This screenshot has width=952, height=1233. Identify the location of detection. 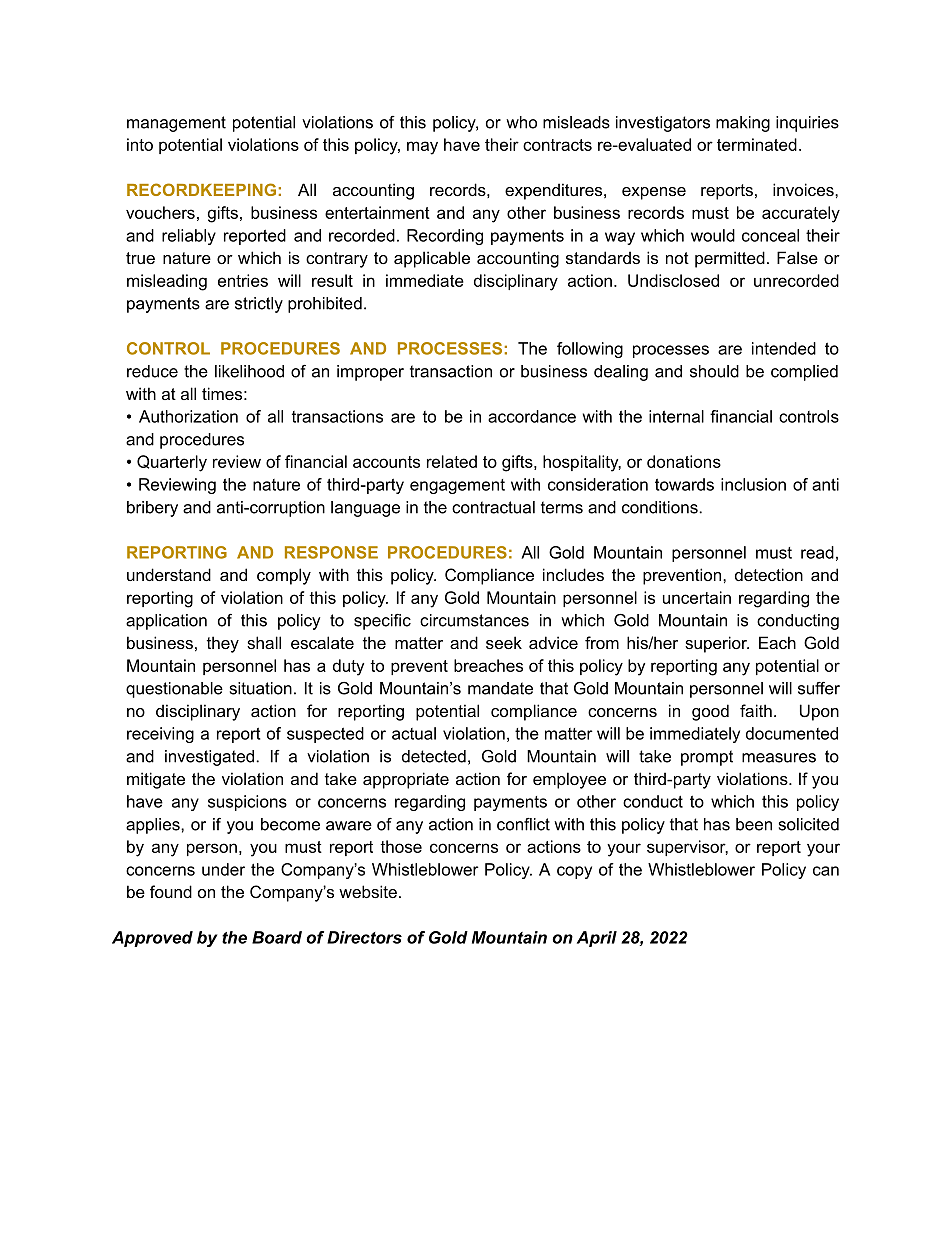
(769, 574).
